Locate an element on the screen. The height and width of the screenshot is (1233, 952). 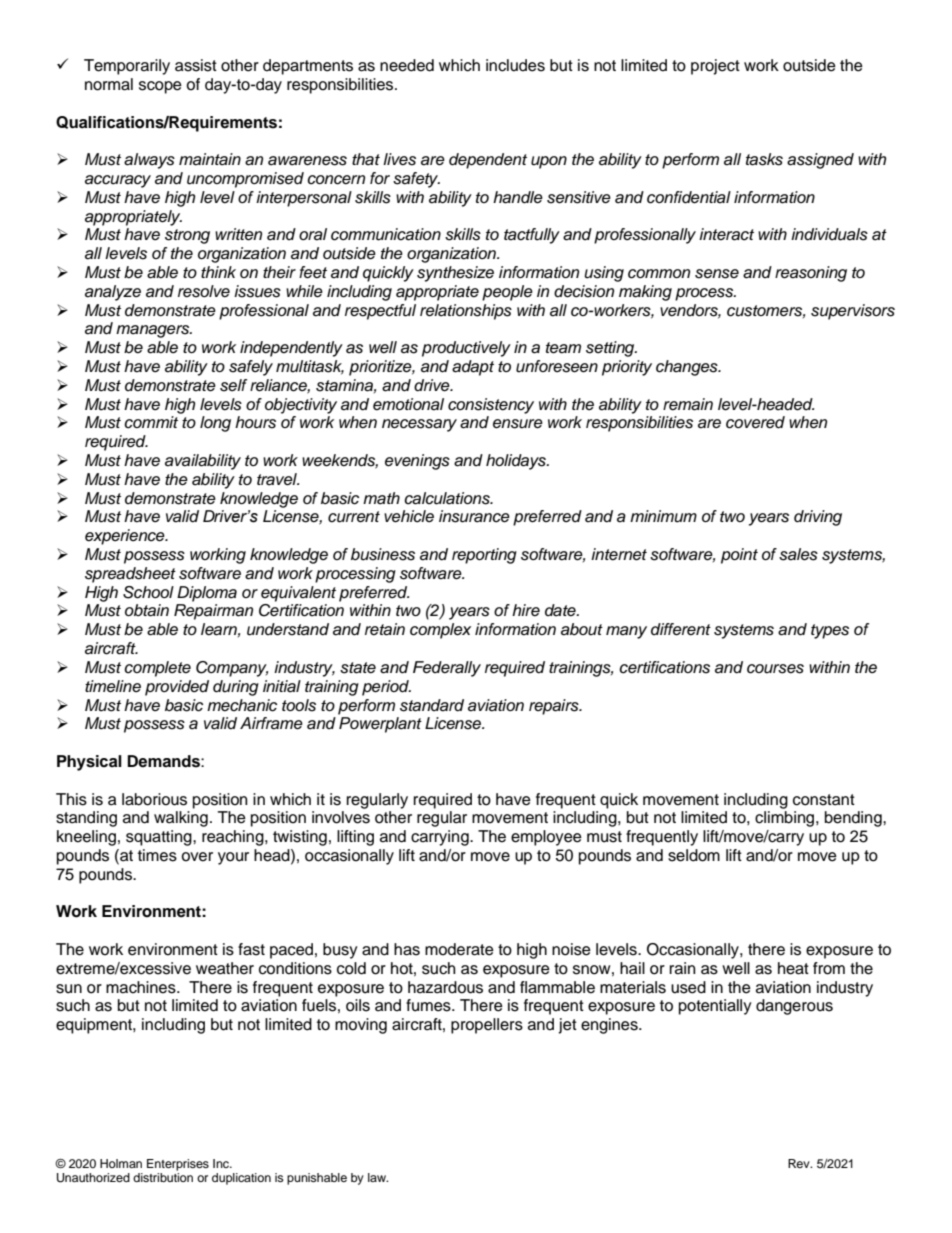
obtain is located at coordinates (147, 610).
